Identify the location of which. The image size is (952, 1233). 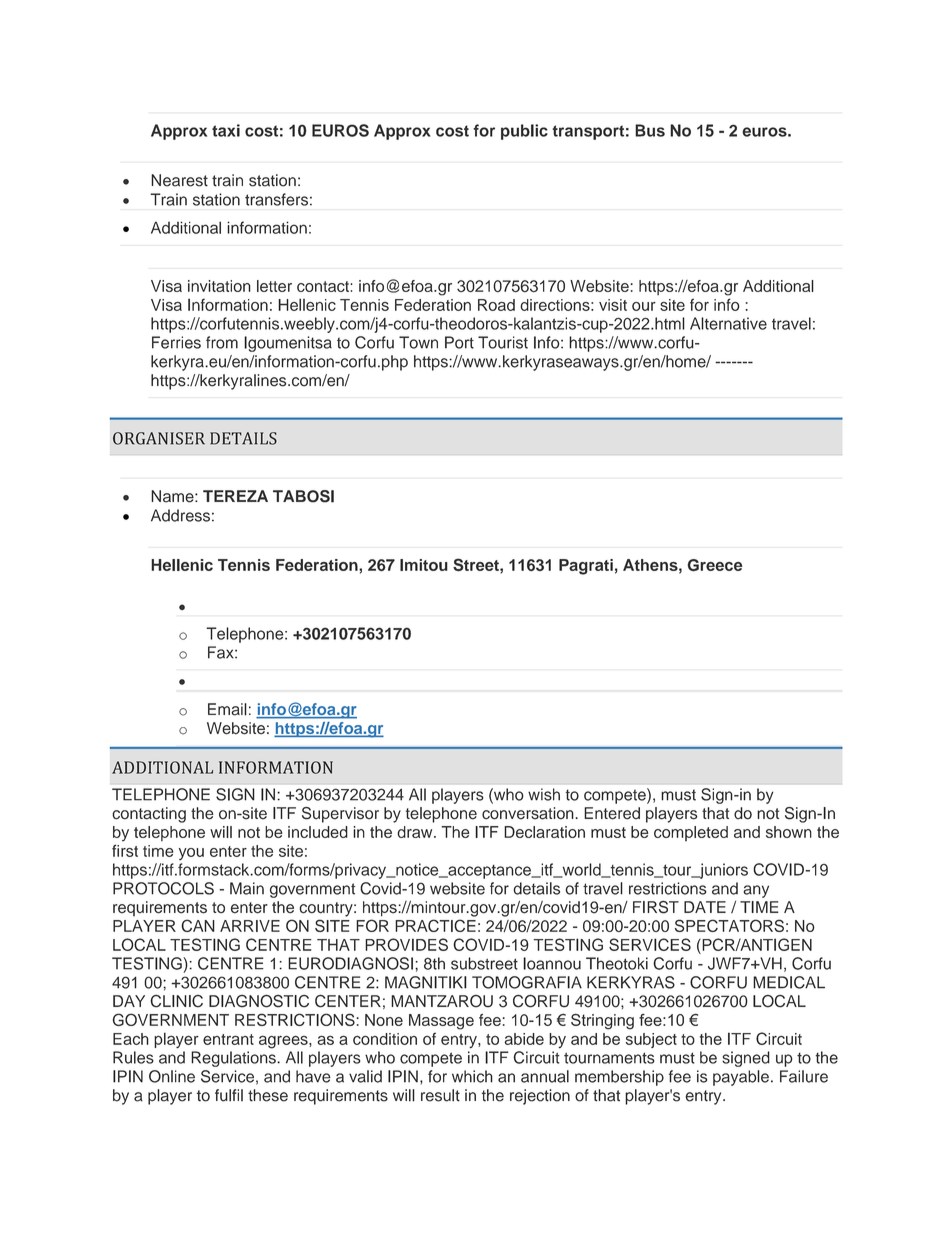
(472, 1076).
